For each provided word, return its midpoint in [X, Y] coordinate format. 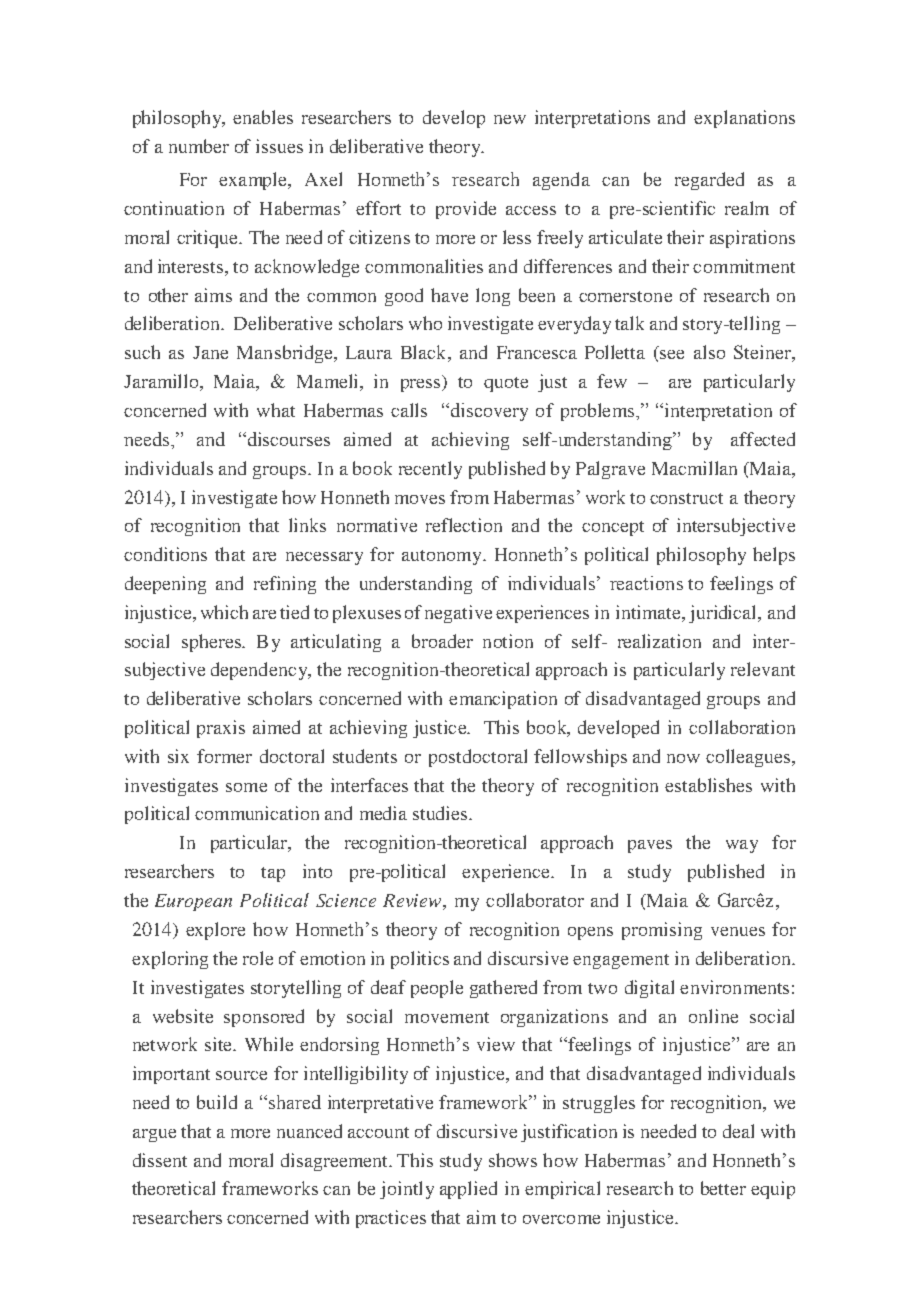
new [510, 119]
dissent [160, 1160]
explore [215, 931]
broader [442, 641]
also [709, 352]
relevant [763, 669]
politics [420, 960]
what [276, 410]
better [723, 1188]
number [199, 146]
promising [662, 931]
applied [468, 1190]
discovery [489, 412]
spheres [212, 643]
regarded [709, 181]
